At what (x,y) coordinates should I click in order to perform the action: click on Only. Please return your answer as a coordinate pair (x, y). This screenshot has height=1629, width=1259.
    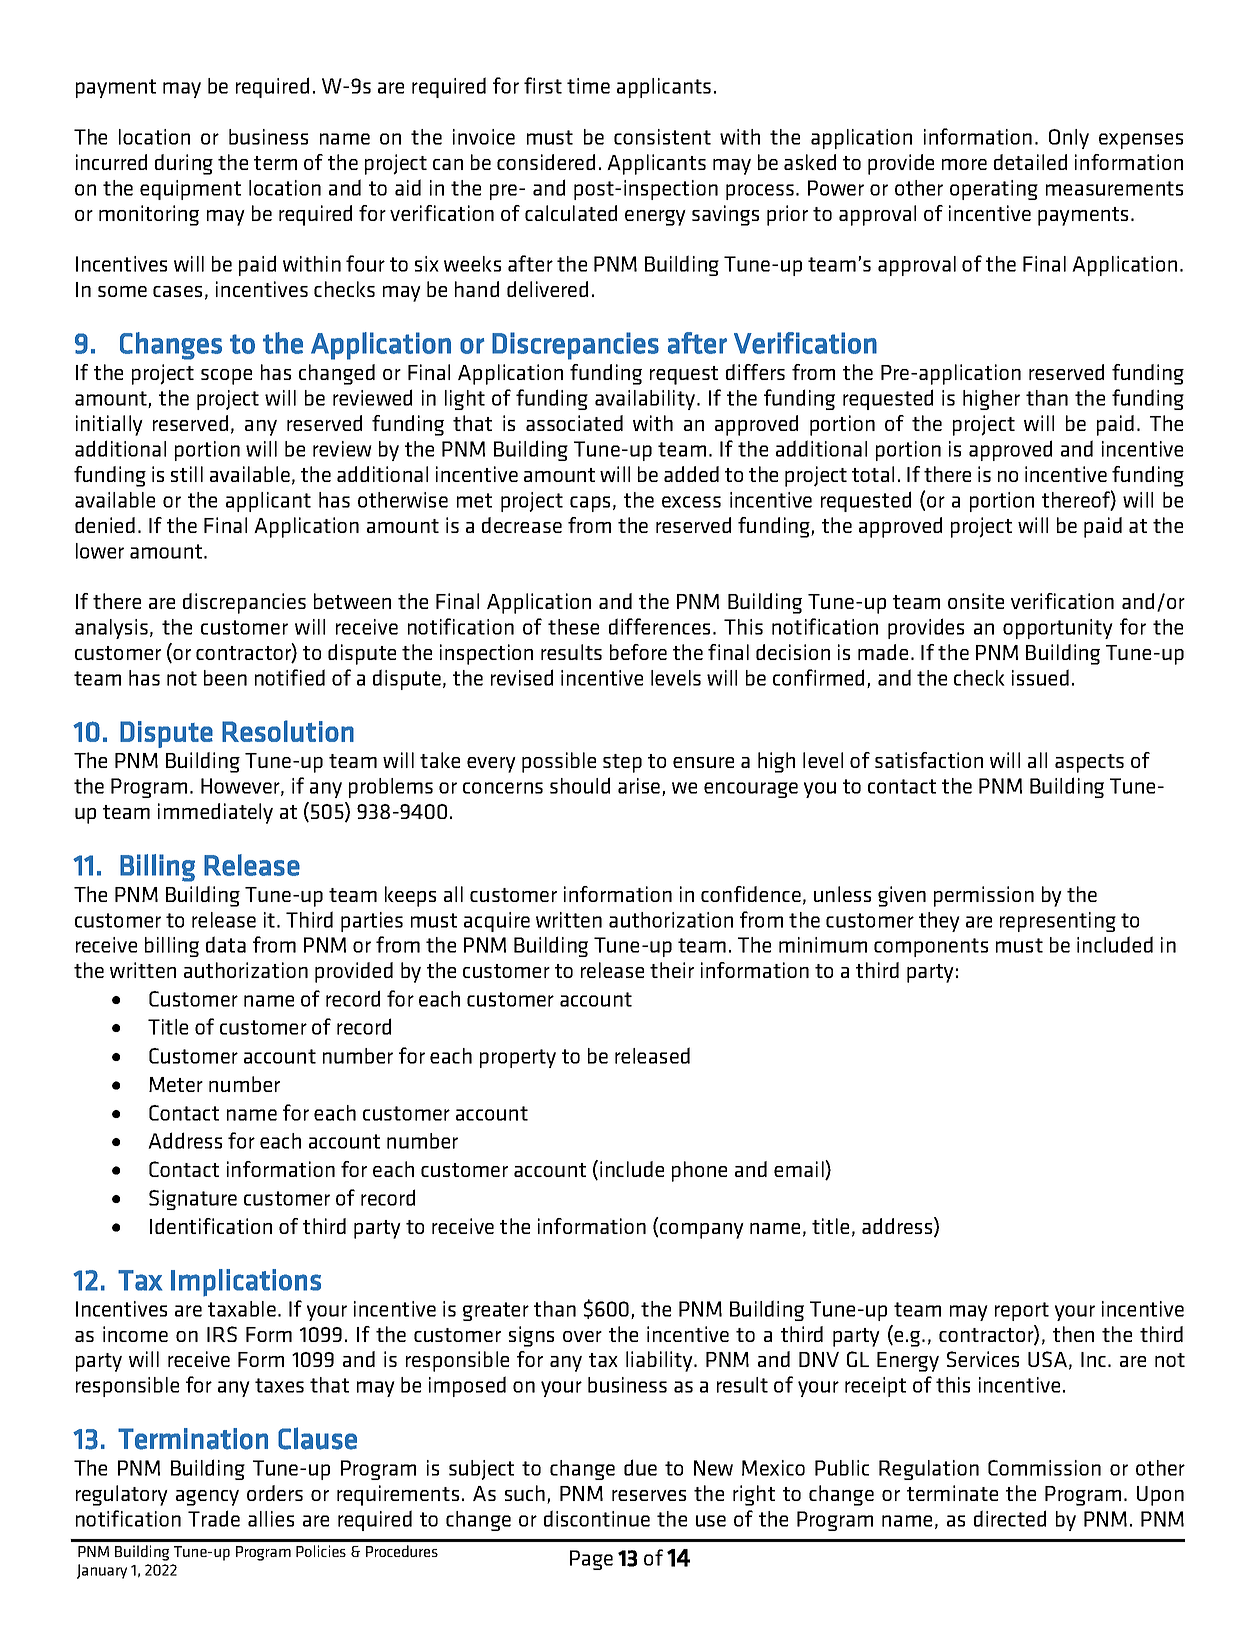
    Looking at the image, I should click on (1069, 139).
